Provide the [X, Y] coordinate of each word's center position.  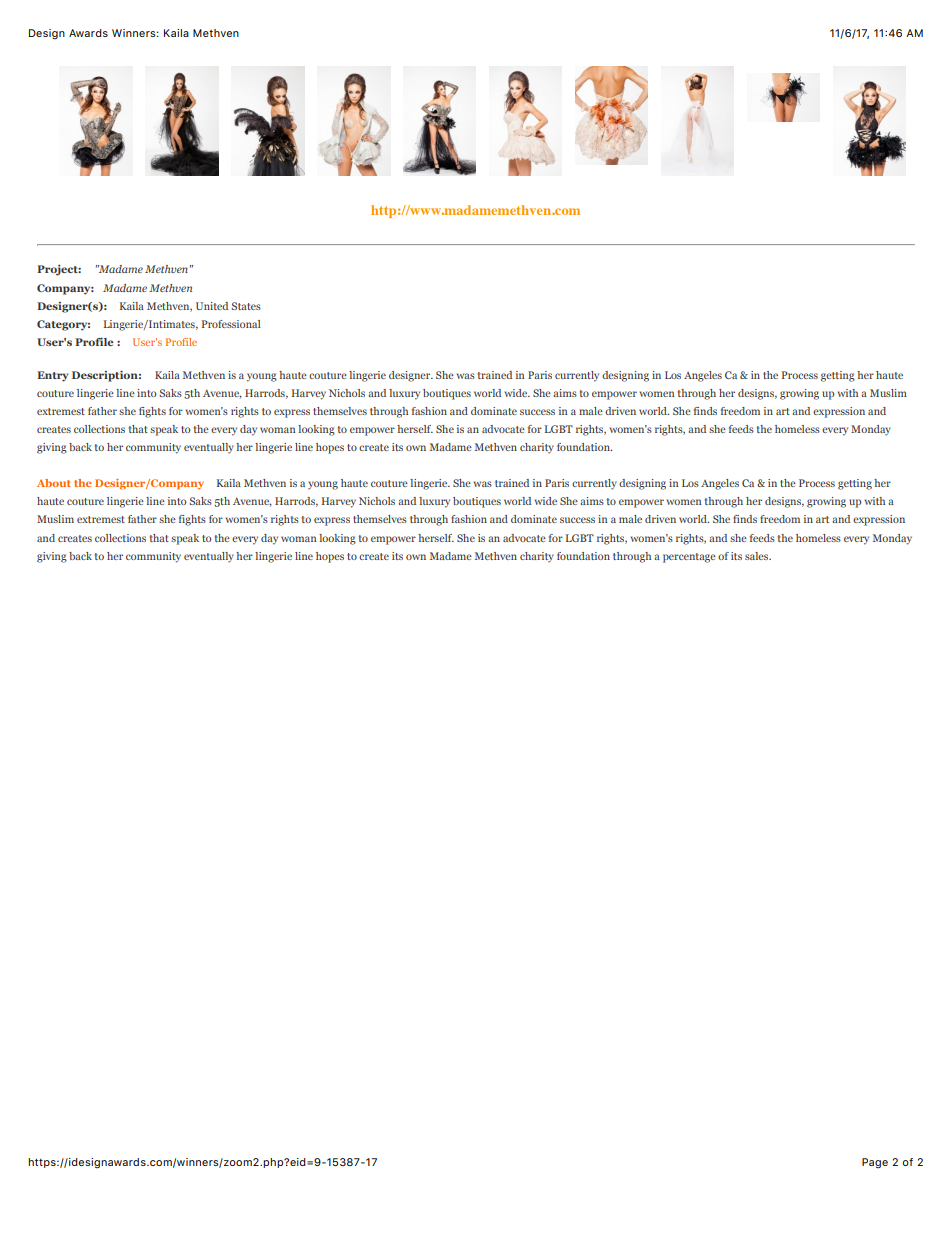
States [246, 306]
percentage [689, 558]
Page [875, 1163]
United [212, 306]
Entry [52, 376]
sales [758, 556]
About [54, 483]
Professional [231, 324]
